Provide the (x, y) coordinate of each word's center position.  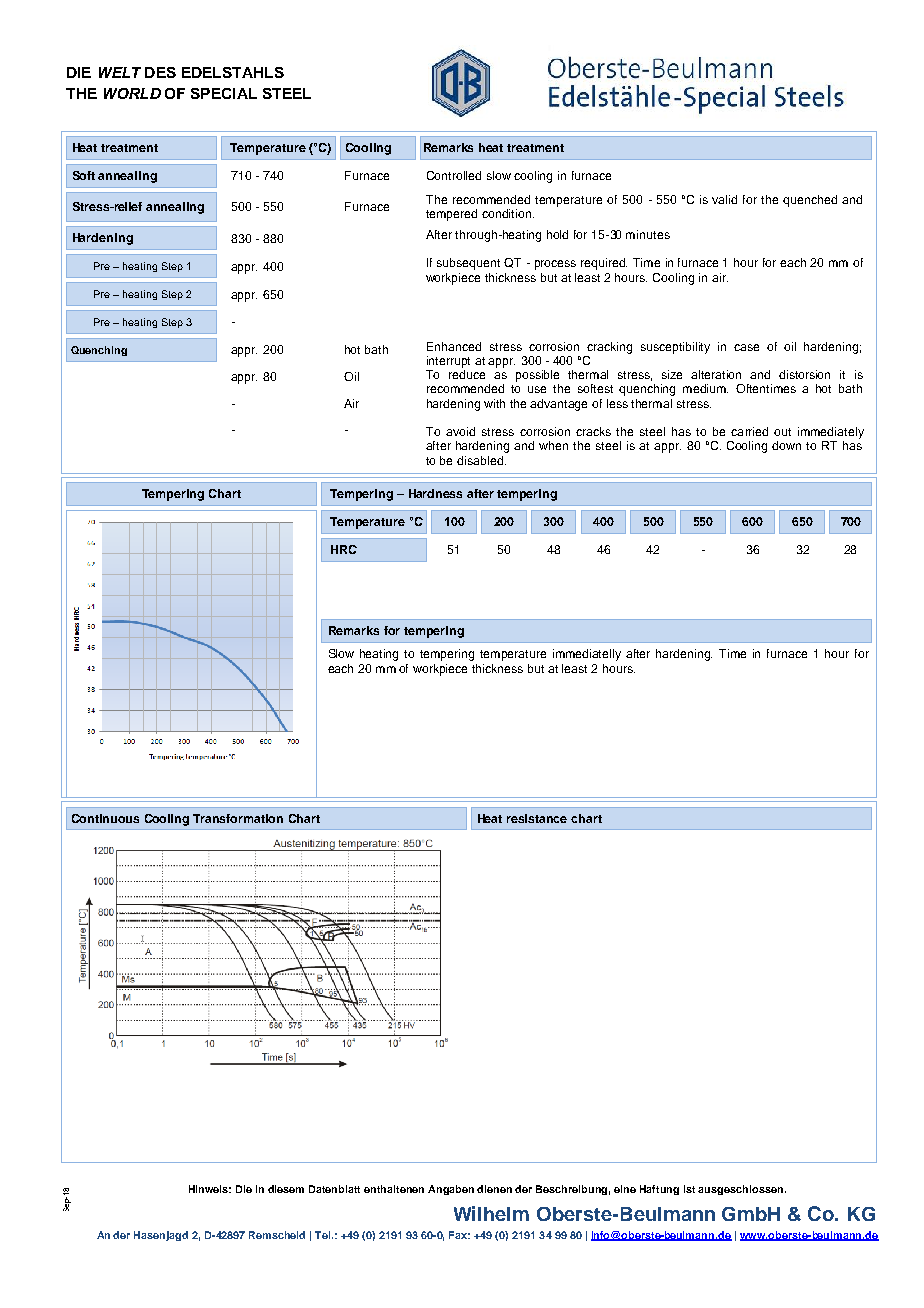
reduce (467, 374)
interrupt (448, 362)
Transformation (238, 818)
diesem (286, 1189)
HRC (344, 549)
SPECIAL (224, 93)
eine (625, 1189)
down (786, 445)
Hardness (435, 493)
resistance (537, 818)
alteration (716, 374)
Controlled (454, 175)
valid (724, 199)
